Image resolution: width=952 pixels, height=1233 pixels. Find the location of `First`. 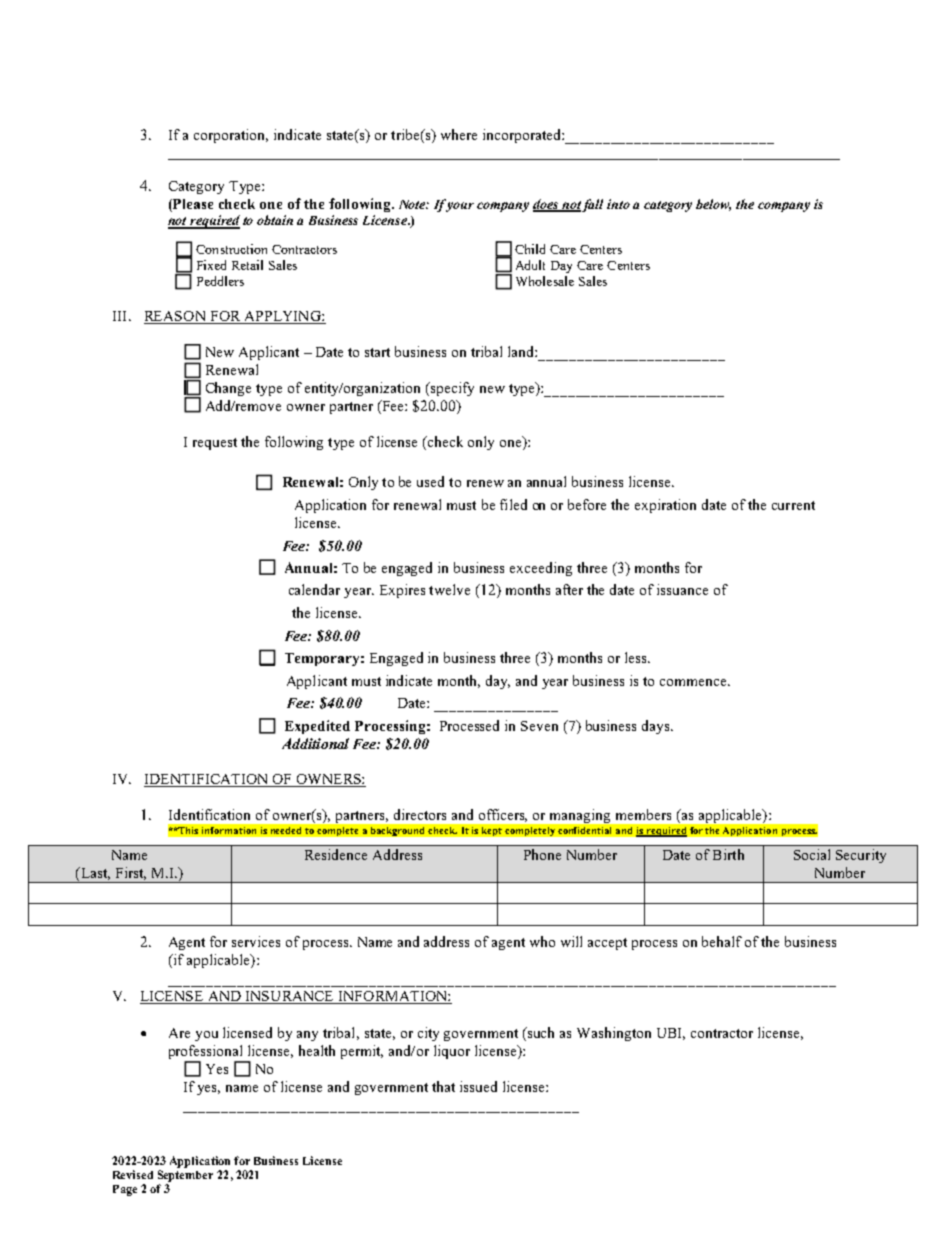

First is located at coordinates (131, 873).
